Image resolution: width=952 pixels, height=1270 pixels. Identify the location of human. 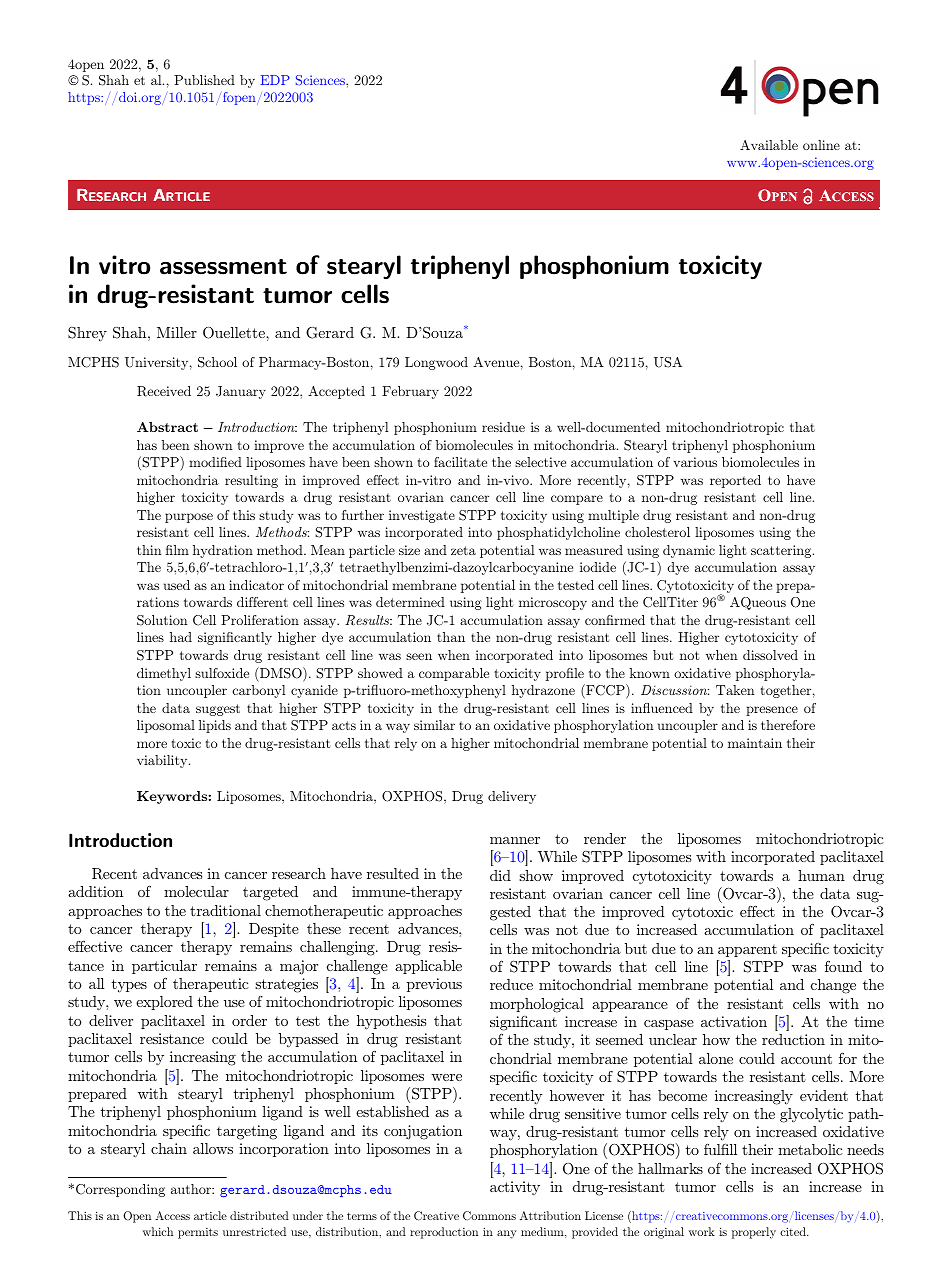
(821, 875).
